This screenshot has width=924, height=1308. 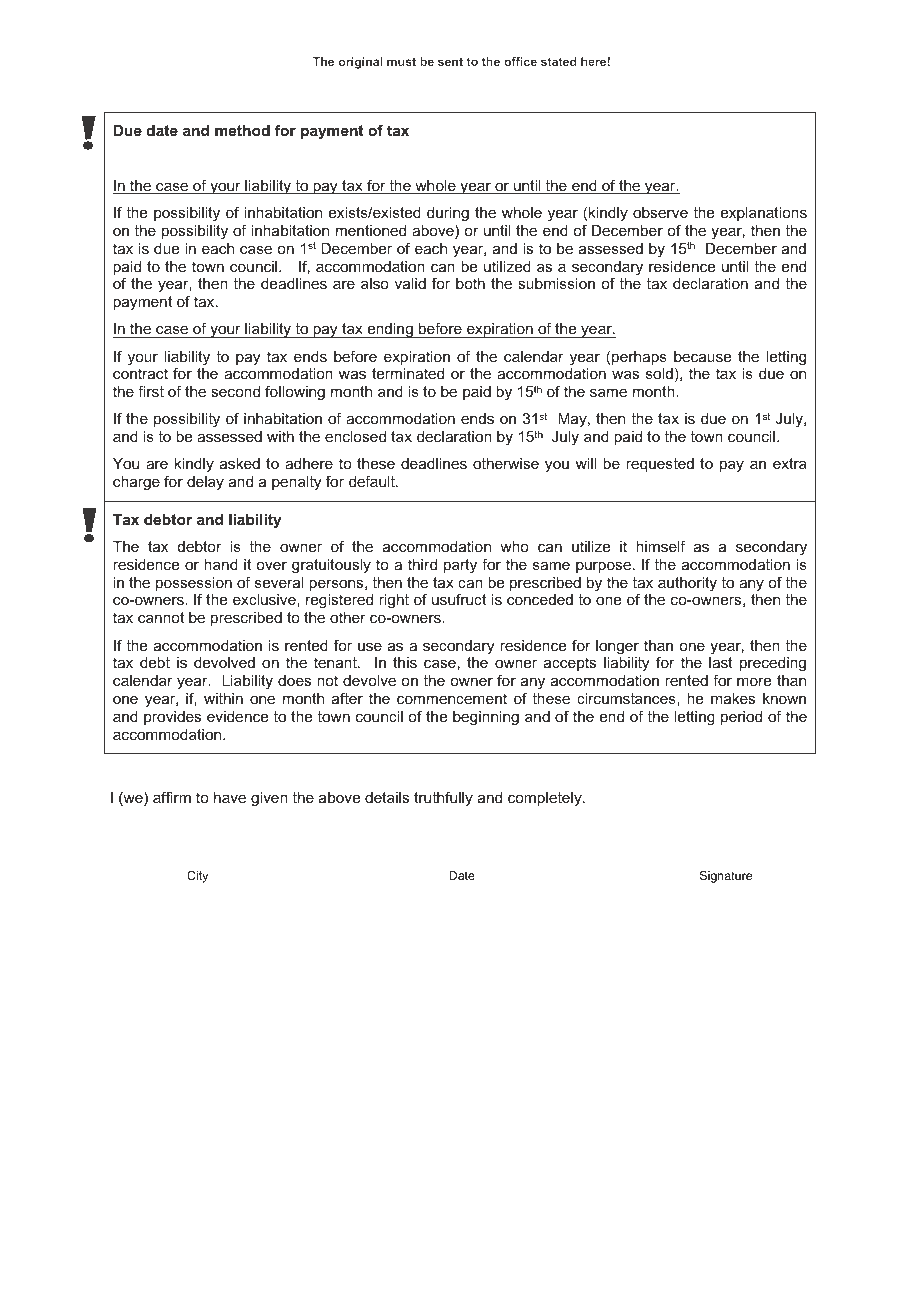 What do you see at coordinates (702, 356) in the screenshot?
I see `because` at bounding box center [702, 356].
